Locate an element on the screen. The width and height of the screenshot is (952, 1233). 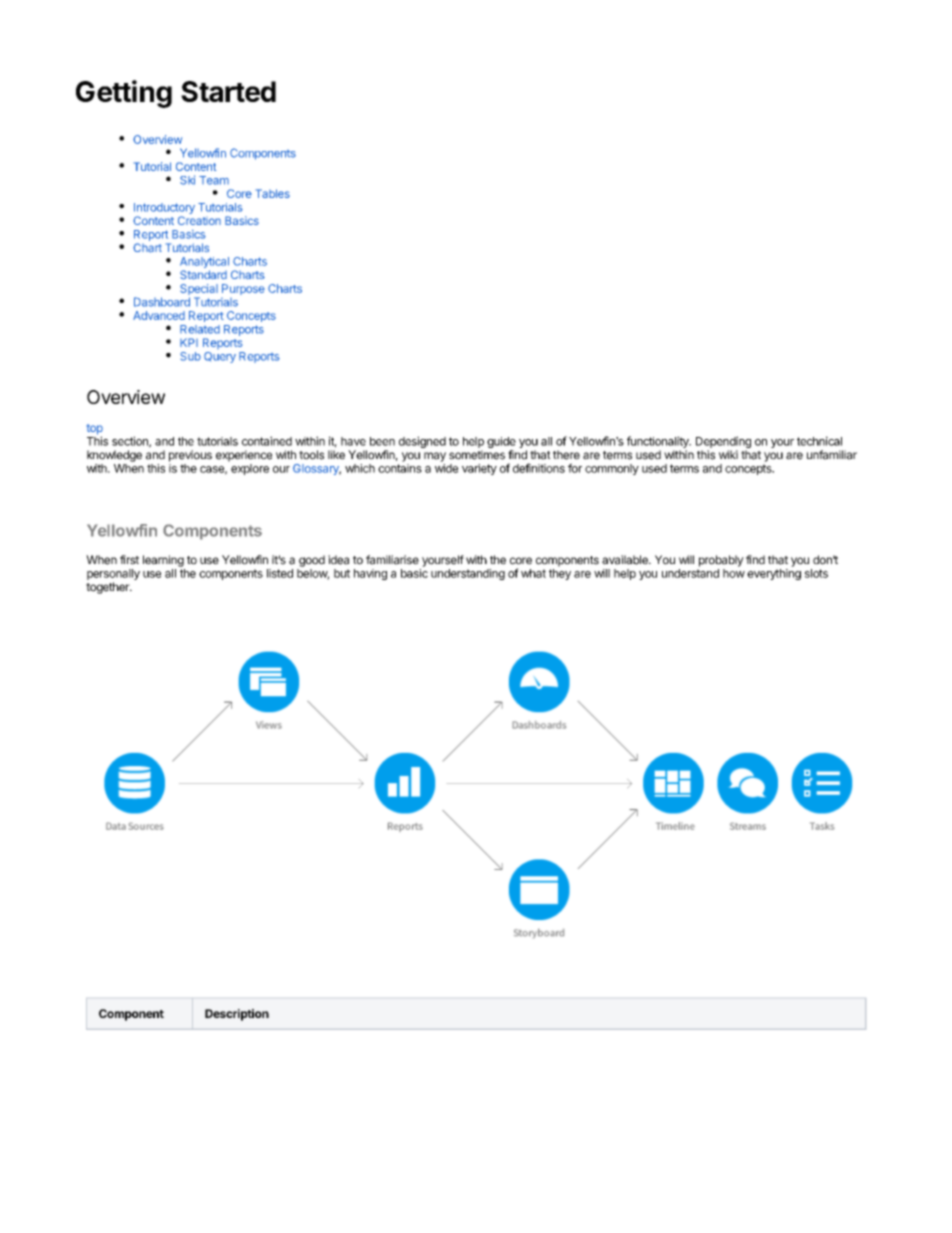
designed is located at coordinates (422, 442).
